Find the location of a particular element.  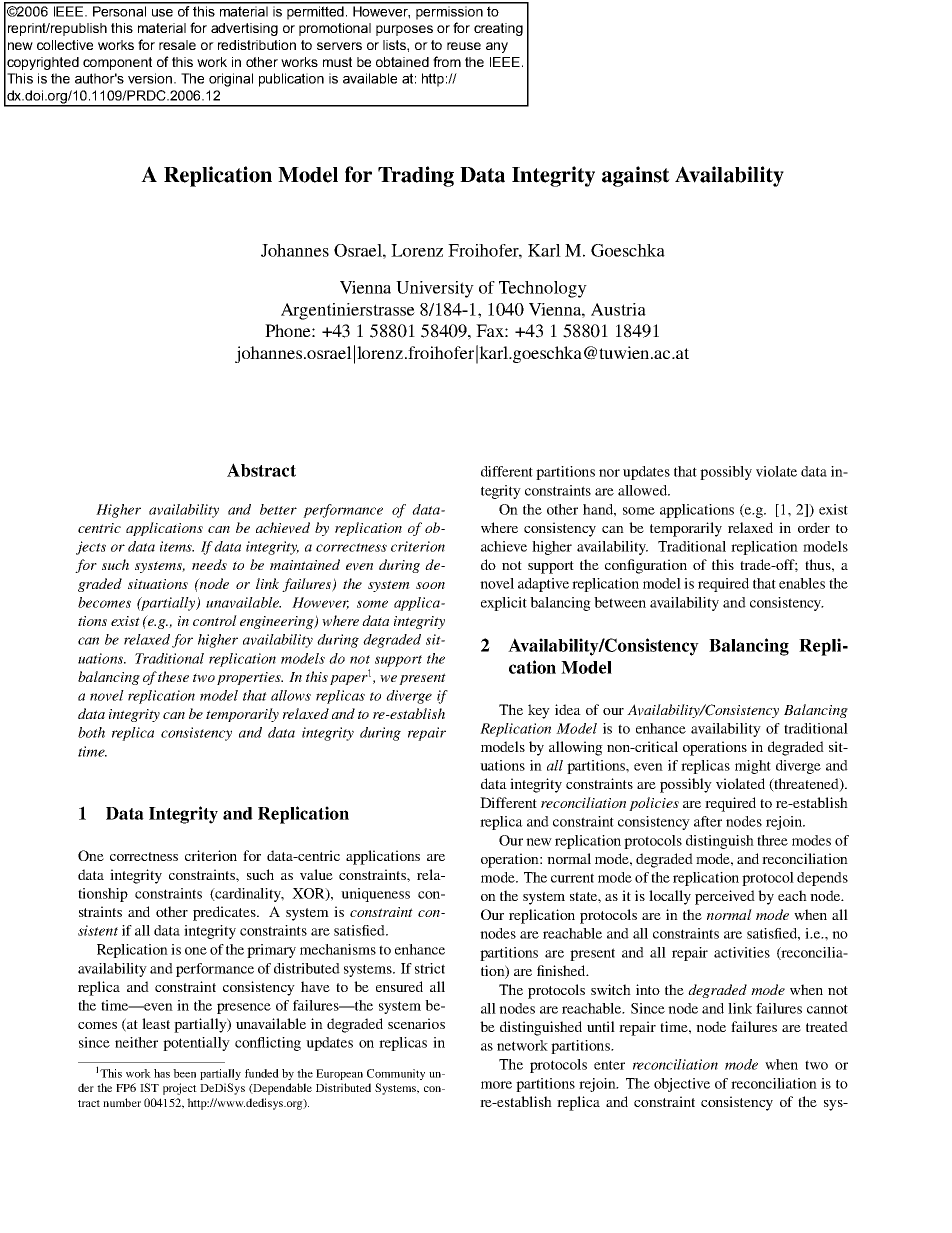

soon is located at coordinates (430, 585).
